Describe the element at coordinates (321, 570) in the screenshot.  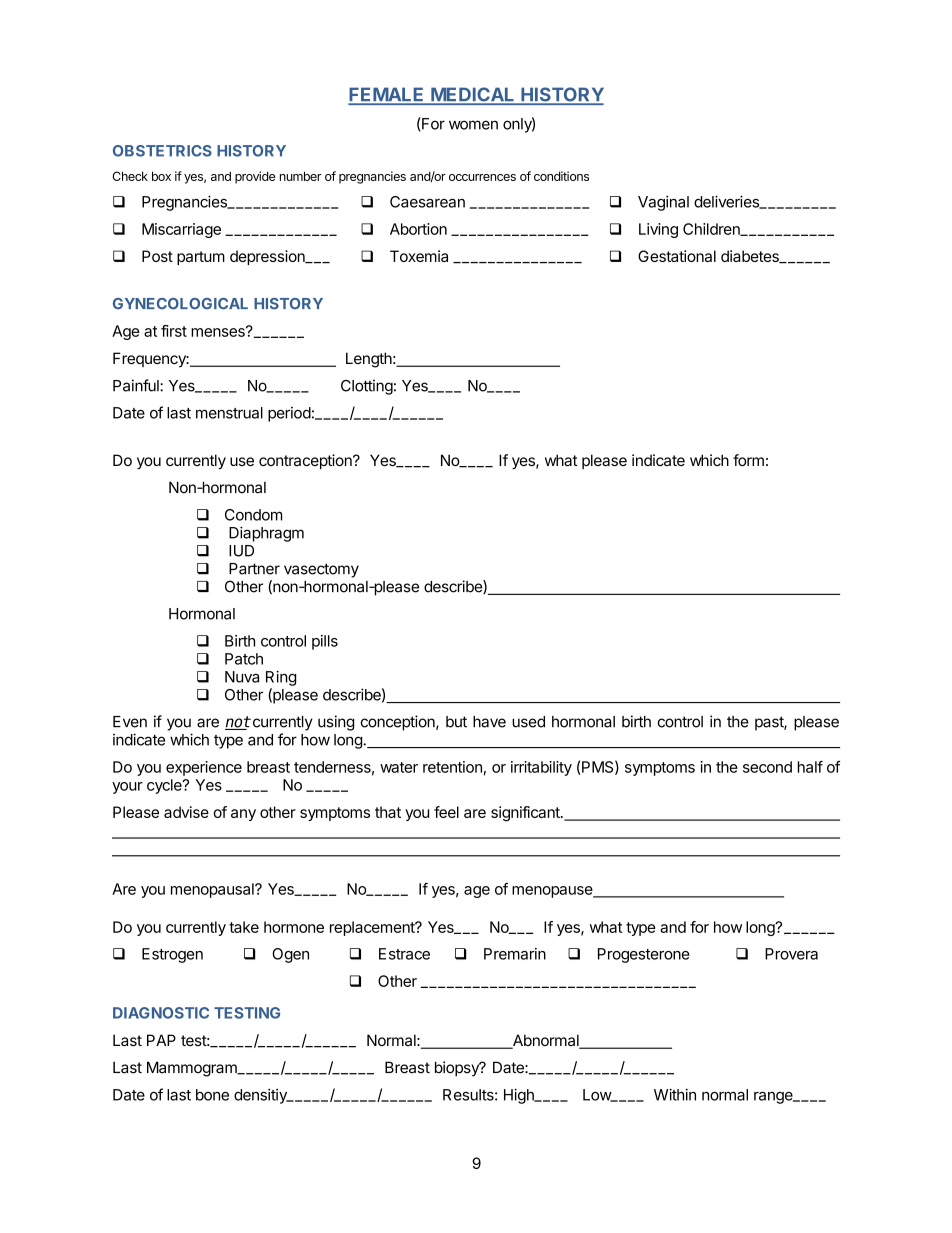
I see `vasectomy` at that location.
